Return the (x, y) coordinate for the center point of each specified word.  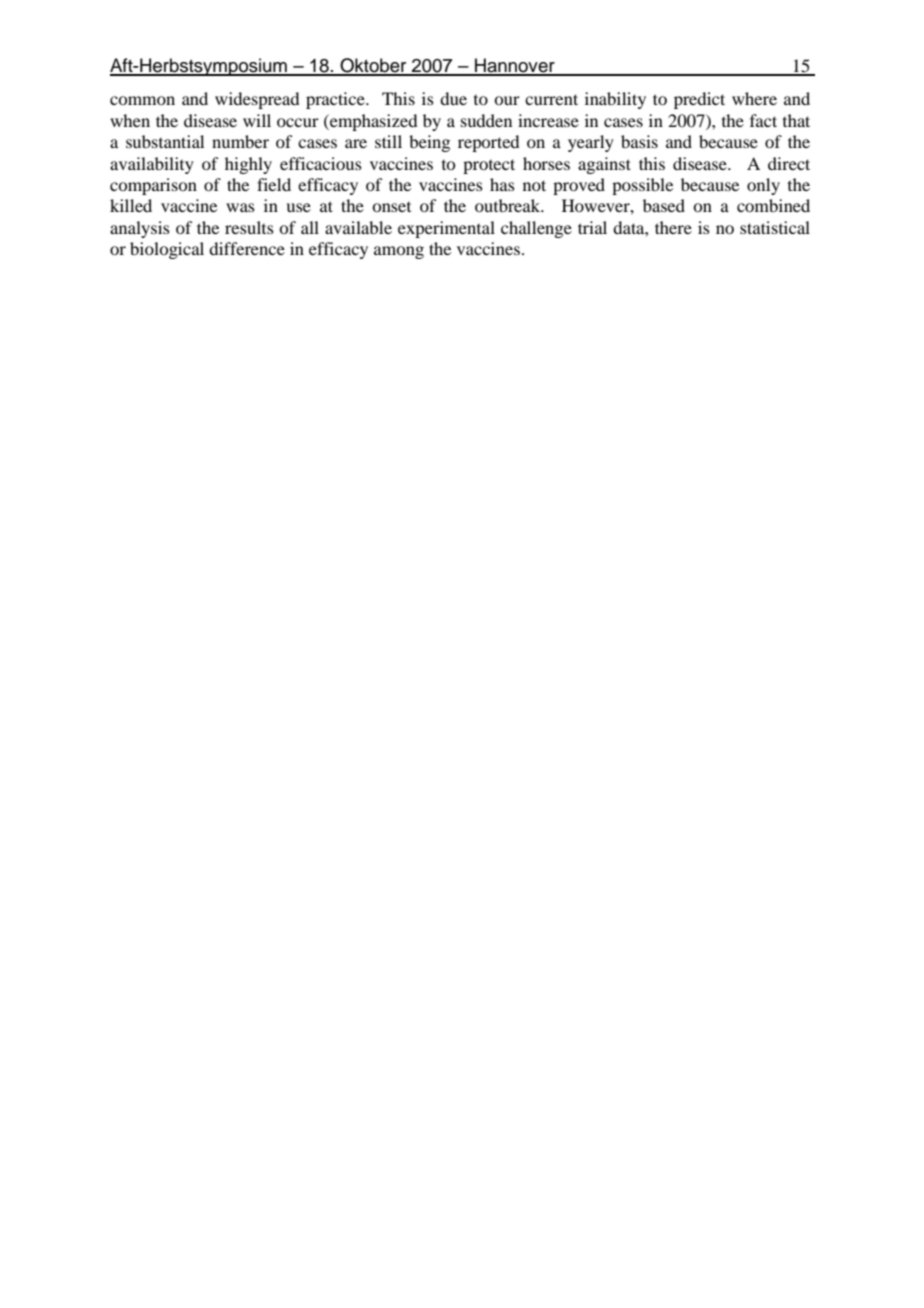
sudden (486, 120)
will (257, 120)
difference (247, 248)
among (399, 252)
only (763, 186)
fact (763, 120)
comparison (153, 186)
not (534, 185)
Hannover (515, 66)
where (754, 98)
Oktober (373, 66)
